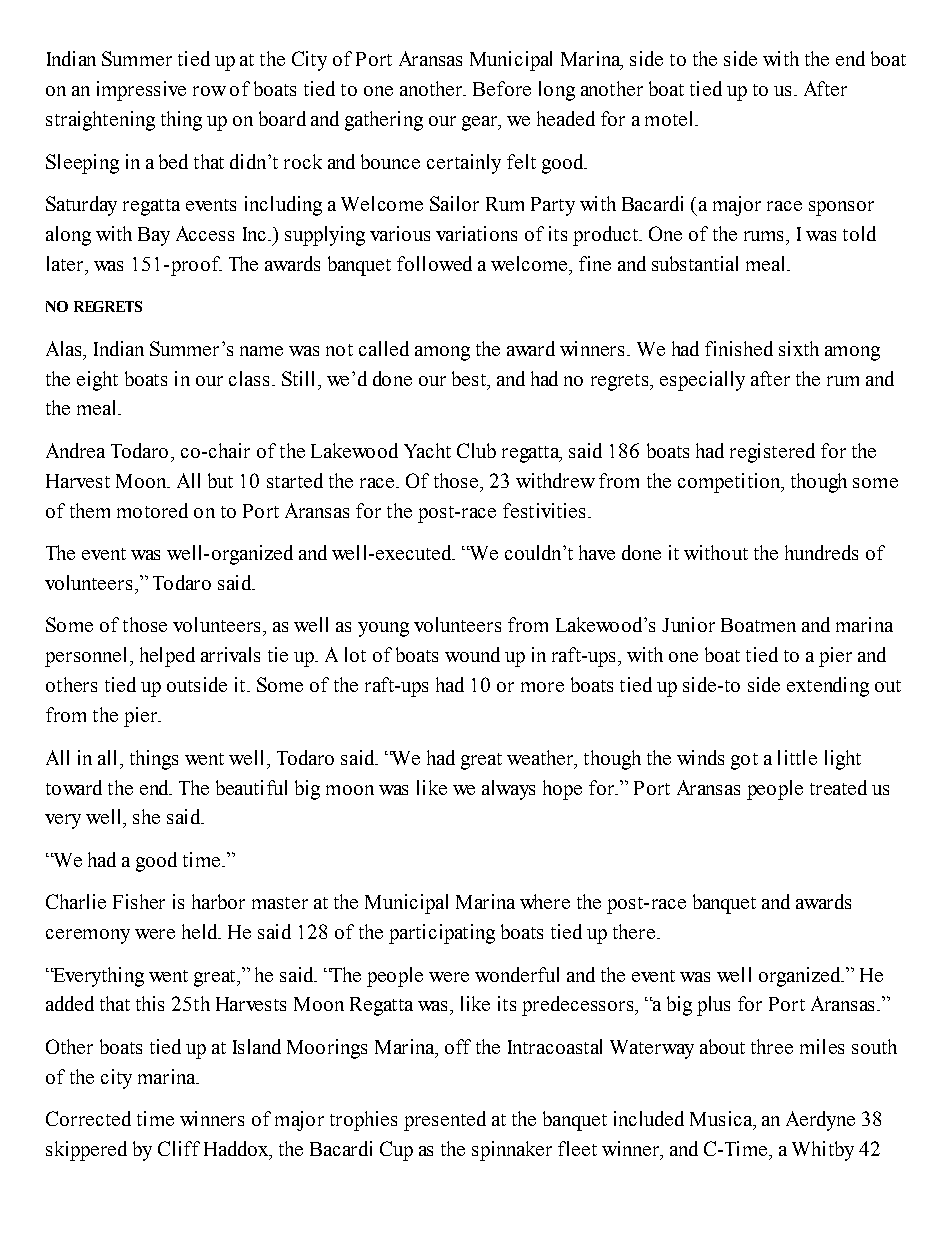 The height and width of the screenshot is (1233, 952). I want to click on gear, so click(481, 123).
